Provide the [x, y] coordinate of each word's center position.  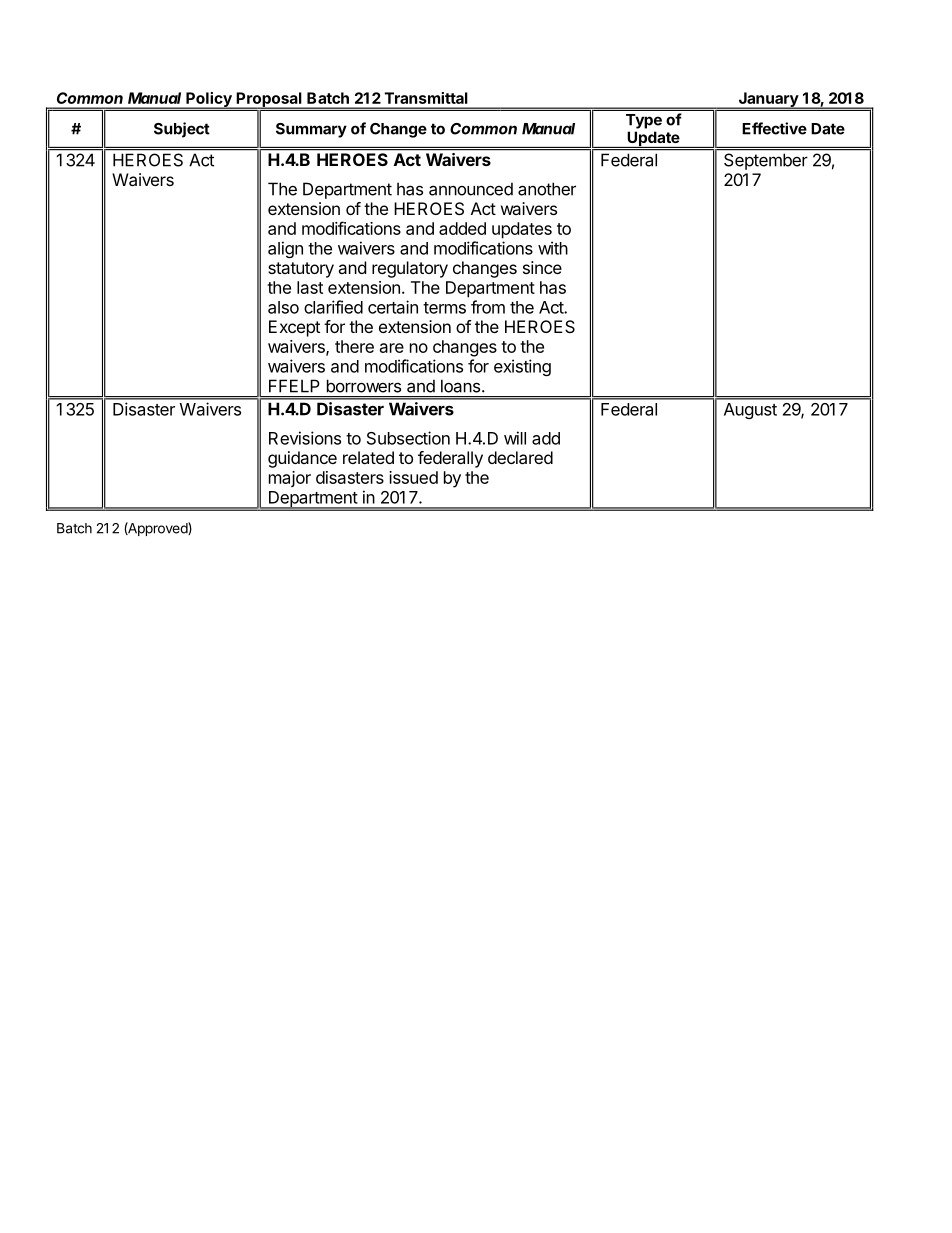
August [750, 411]
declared [520, 457]
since [542, 267]
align [285, 249]
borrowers [364, 386]
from [488, 307]
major [290, 479]
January [768, 100]
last [310, 287]
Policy [209, 100]
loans [460, 386]
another [547, 189]
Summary [311, 130]
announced [471, 189]
